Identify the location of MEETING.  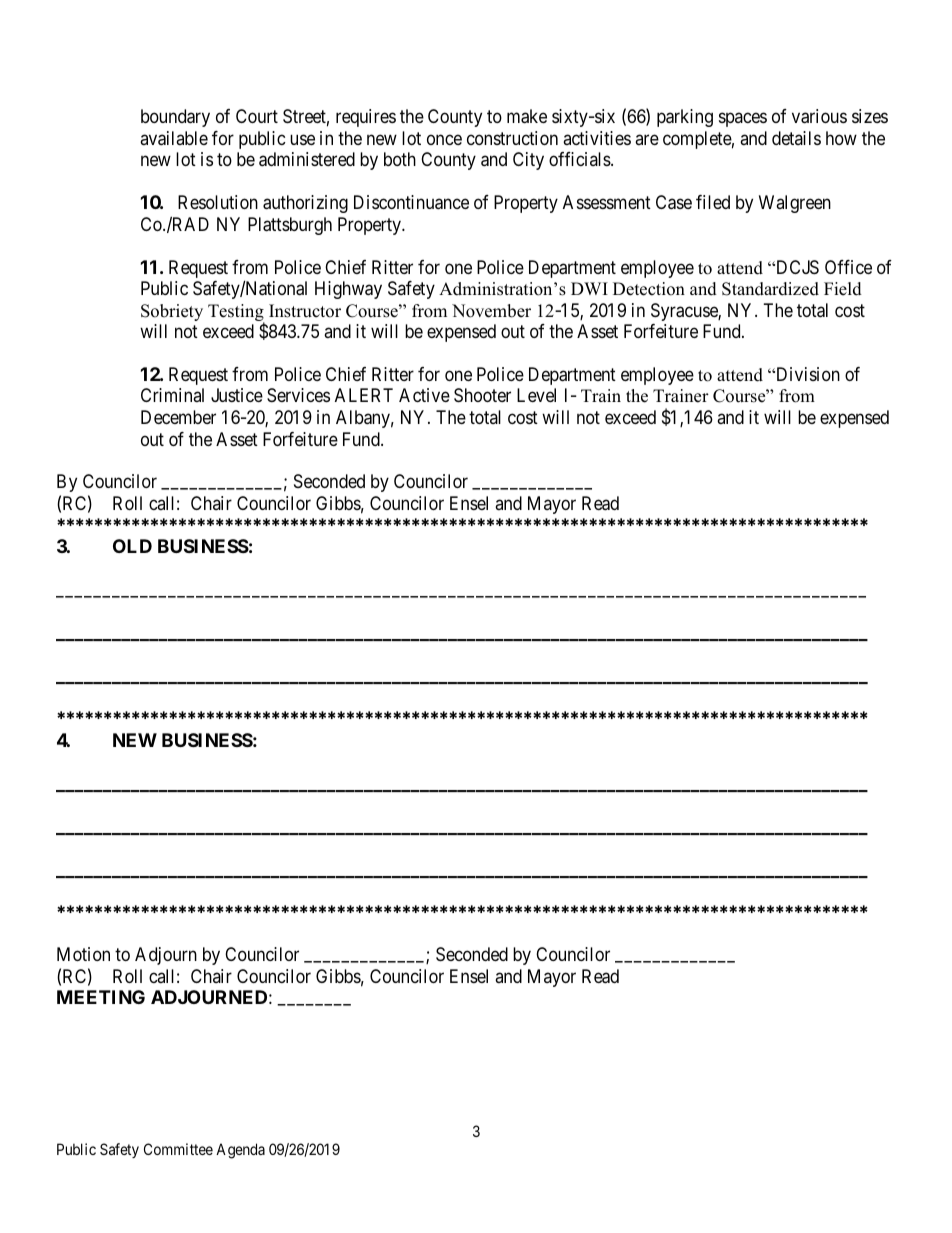
(101, 997).
